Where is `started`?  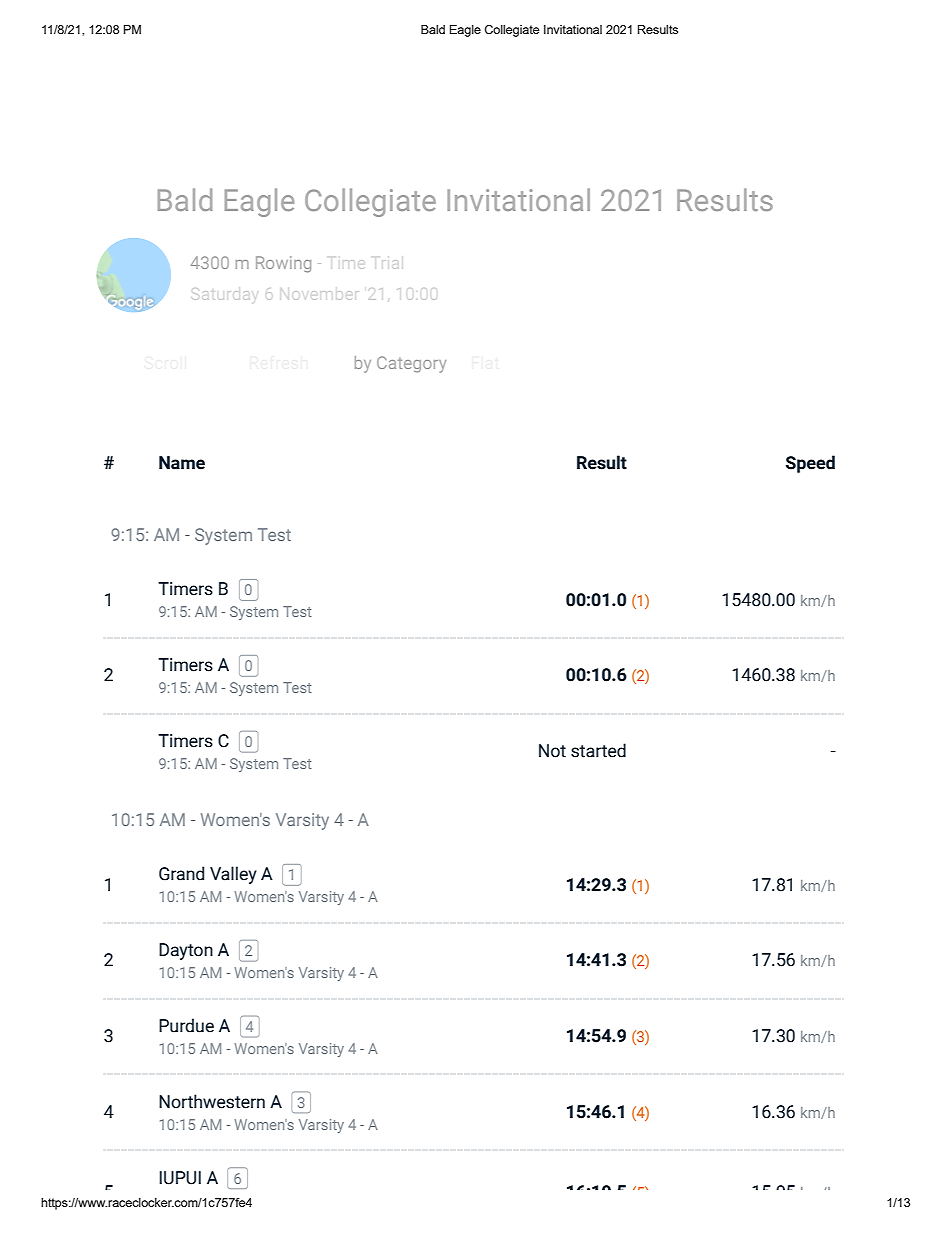
started is located at coordinates (598, 750).
